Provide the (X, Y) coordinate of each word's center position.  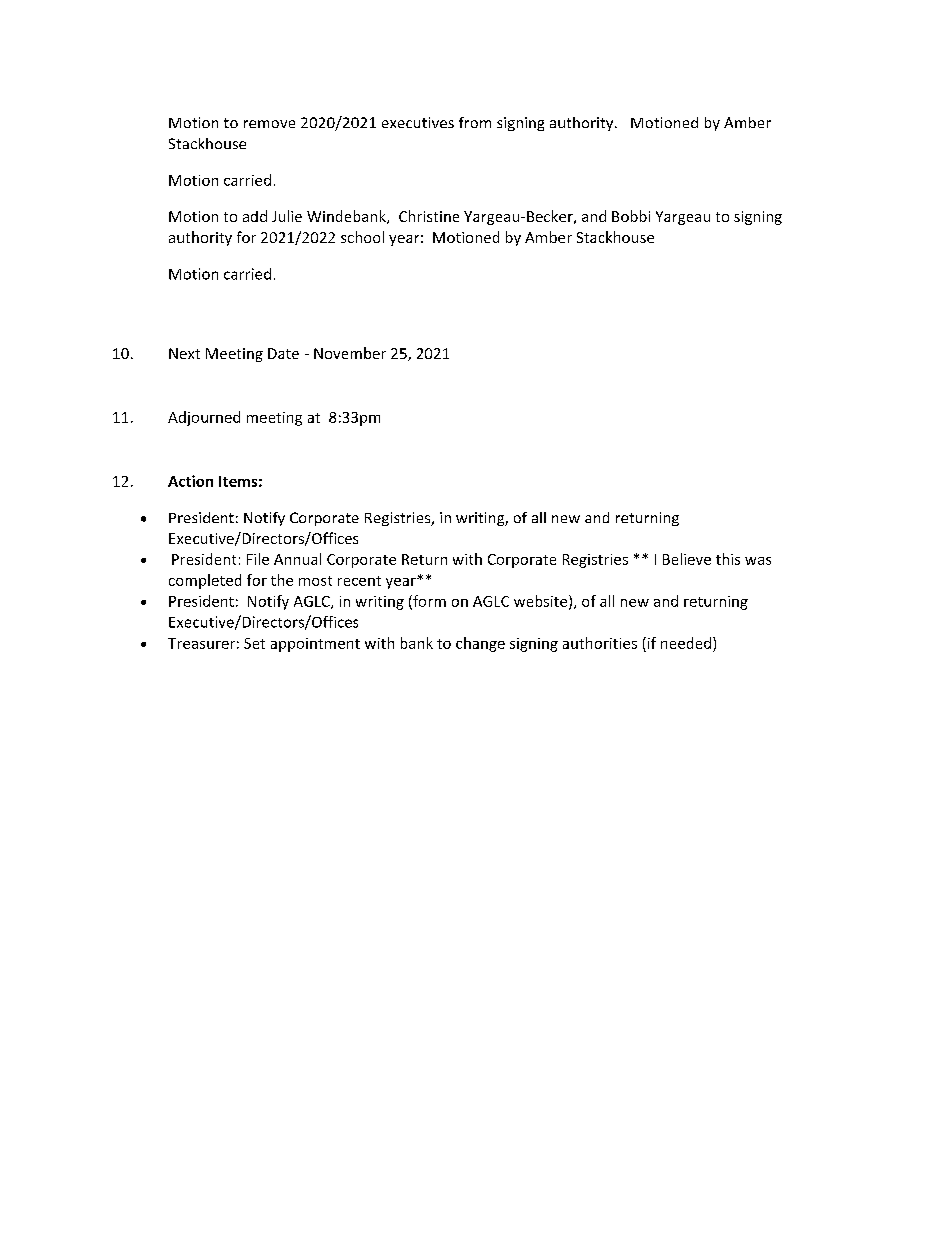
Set (254, 643)
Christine (429, 216)
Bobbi (631, 216)
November (350, 353)
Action (190, 481)
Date (283, 353)
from (475, 122)
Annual (297, 559)
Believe (687, 559)
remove (269, 124)
